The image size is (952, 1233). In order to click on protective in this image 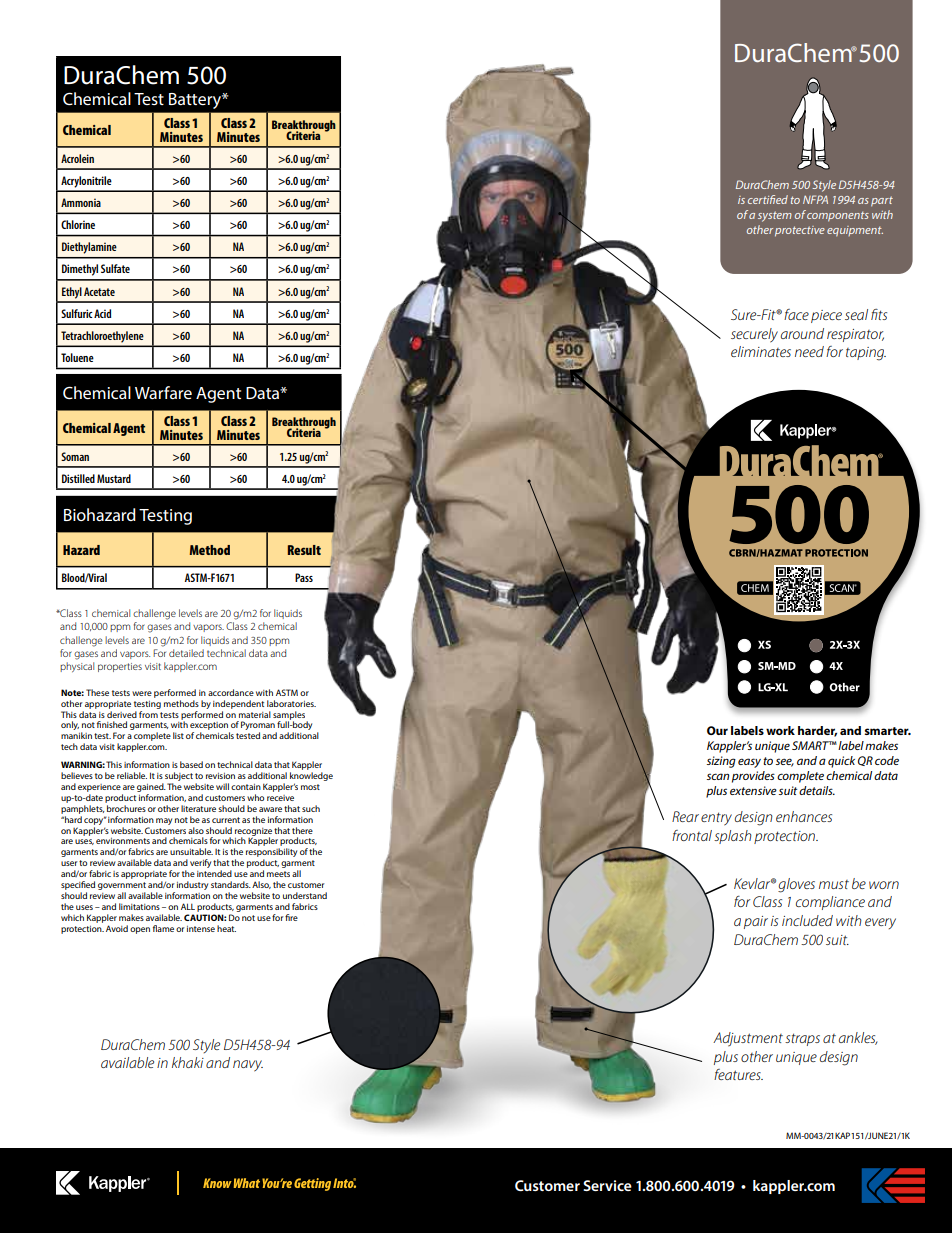, I will do `click(800, 231)`.
